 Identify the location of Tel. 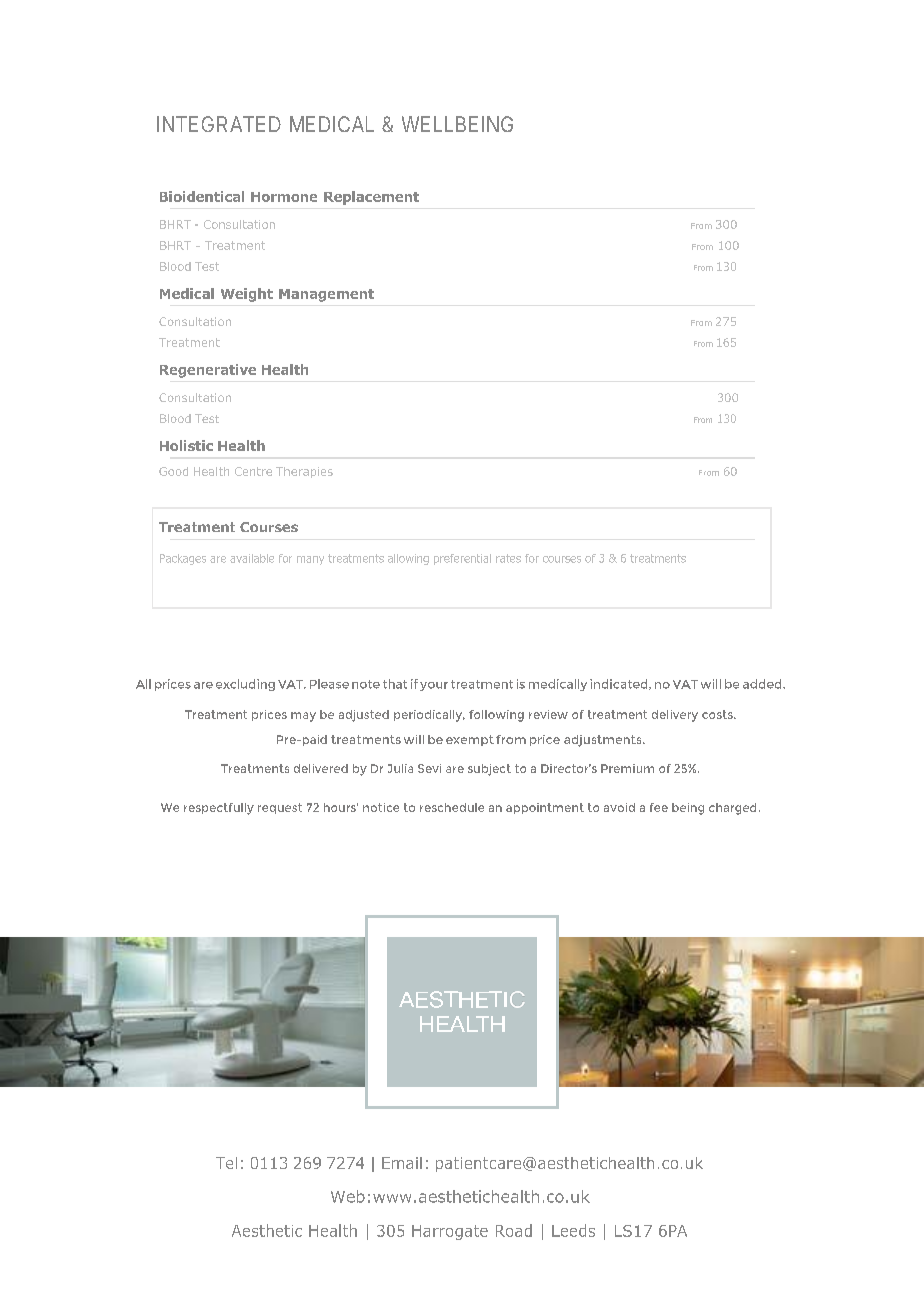
(226, 1163).
